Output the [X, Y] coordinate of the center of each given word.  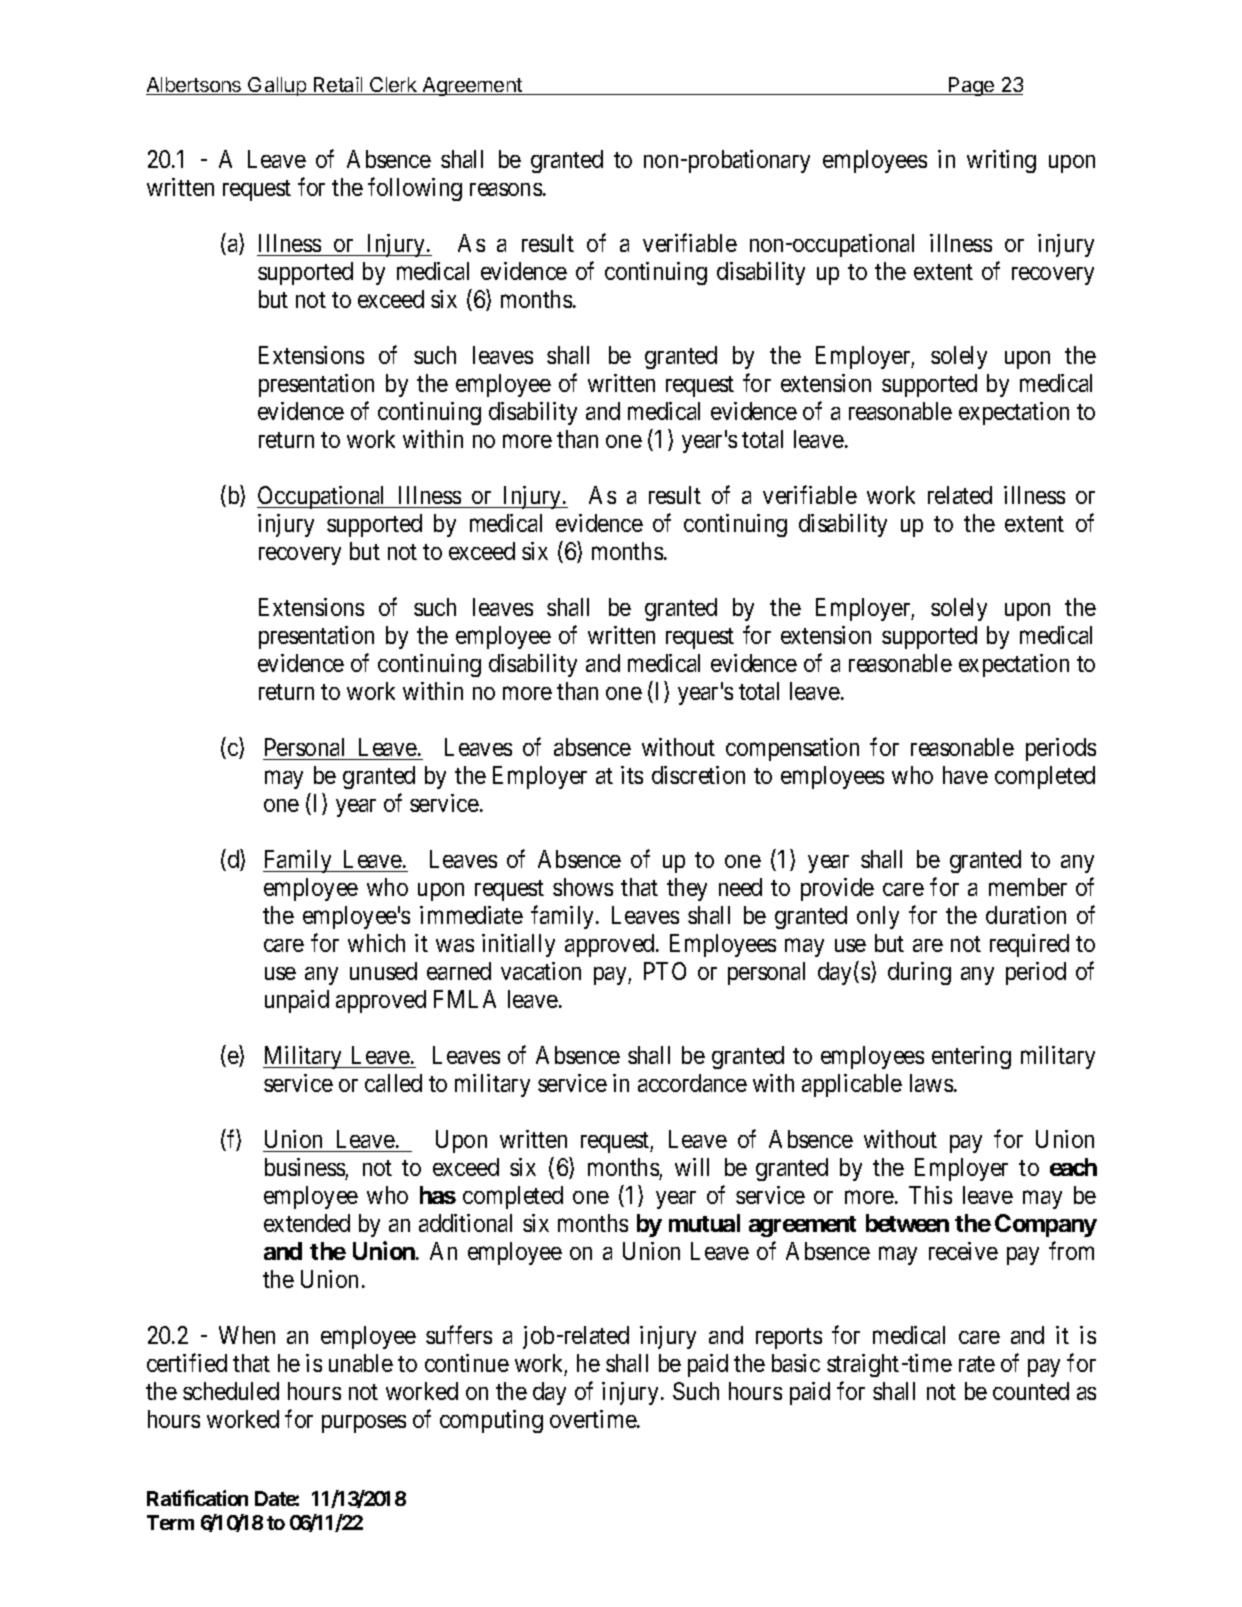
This [930, 1195]
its [632, 775]
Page [972, 86]
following [415, 189]
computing [491, 1421]
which [376, 943]
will [692, 1167]
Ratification [197, 1498]
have [965, 775]
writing [1001, 161]
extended [307, 1223]
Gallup [277, 86]
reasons [506, 189]
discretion [698, 775]
